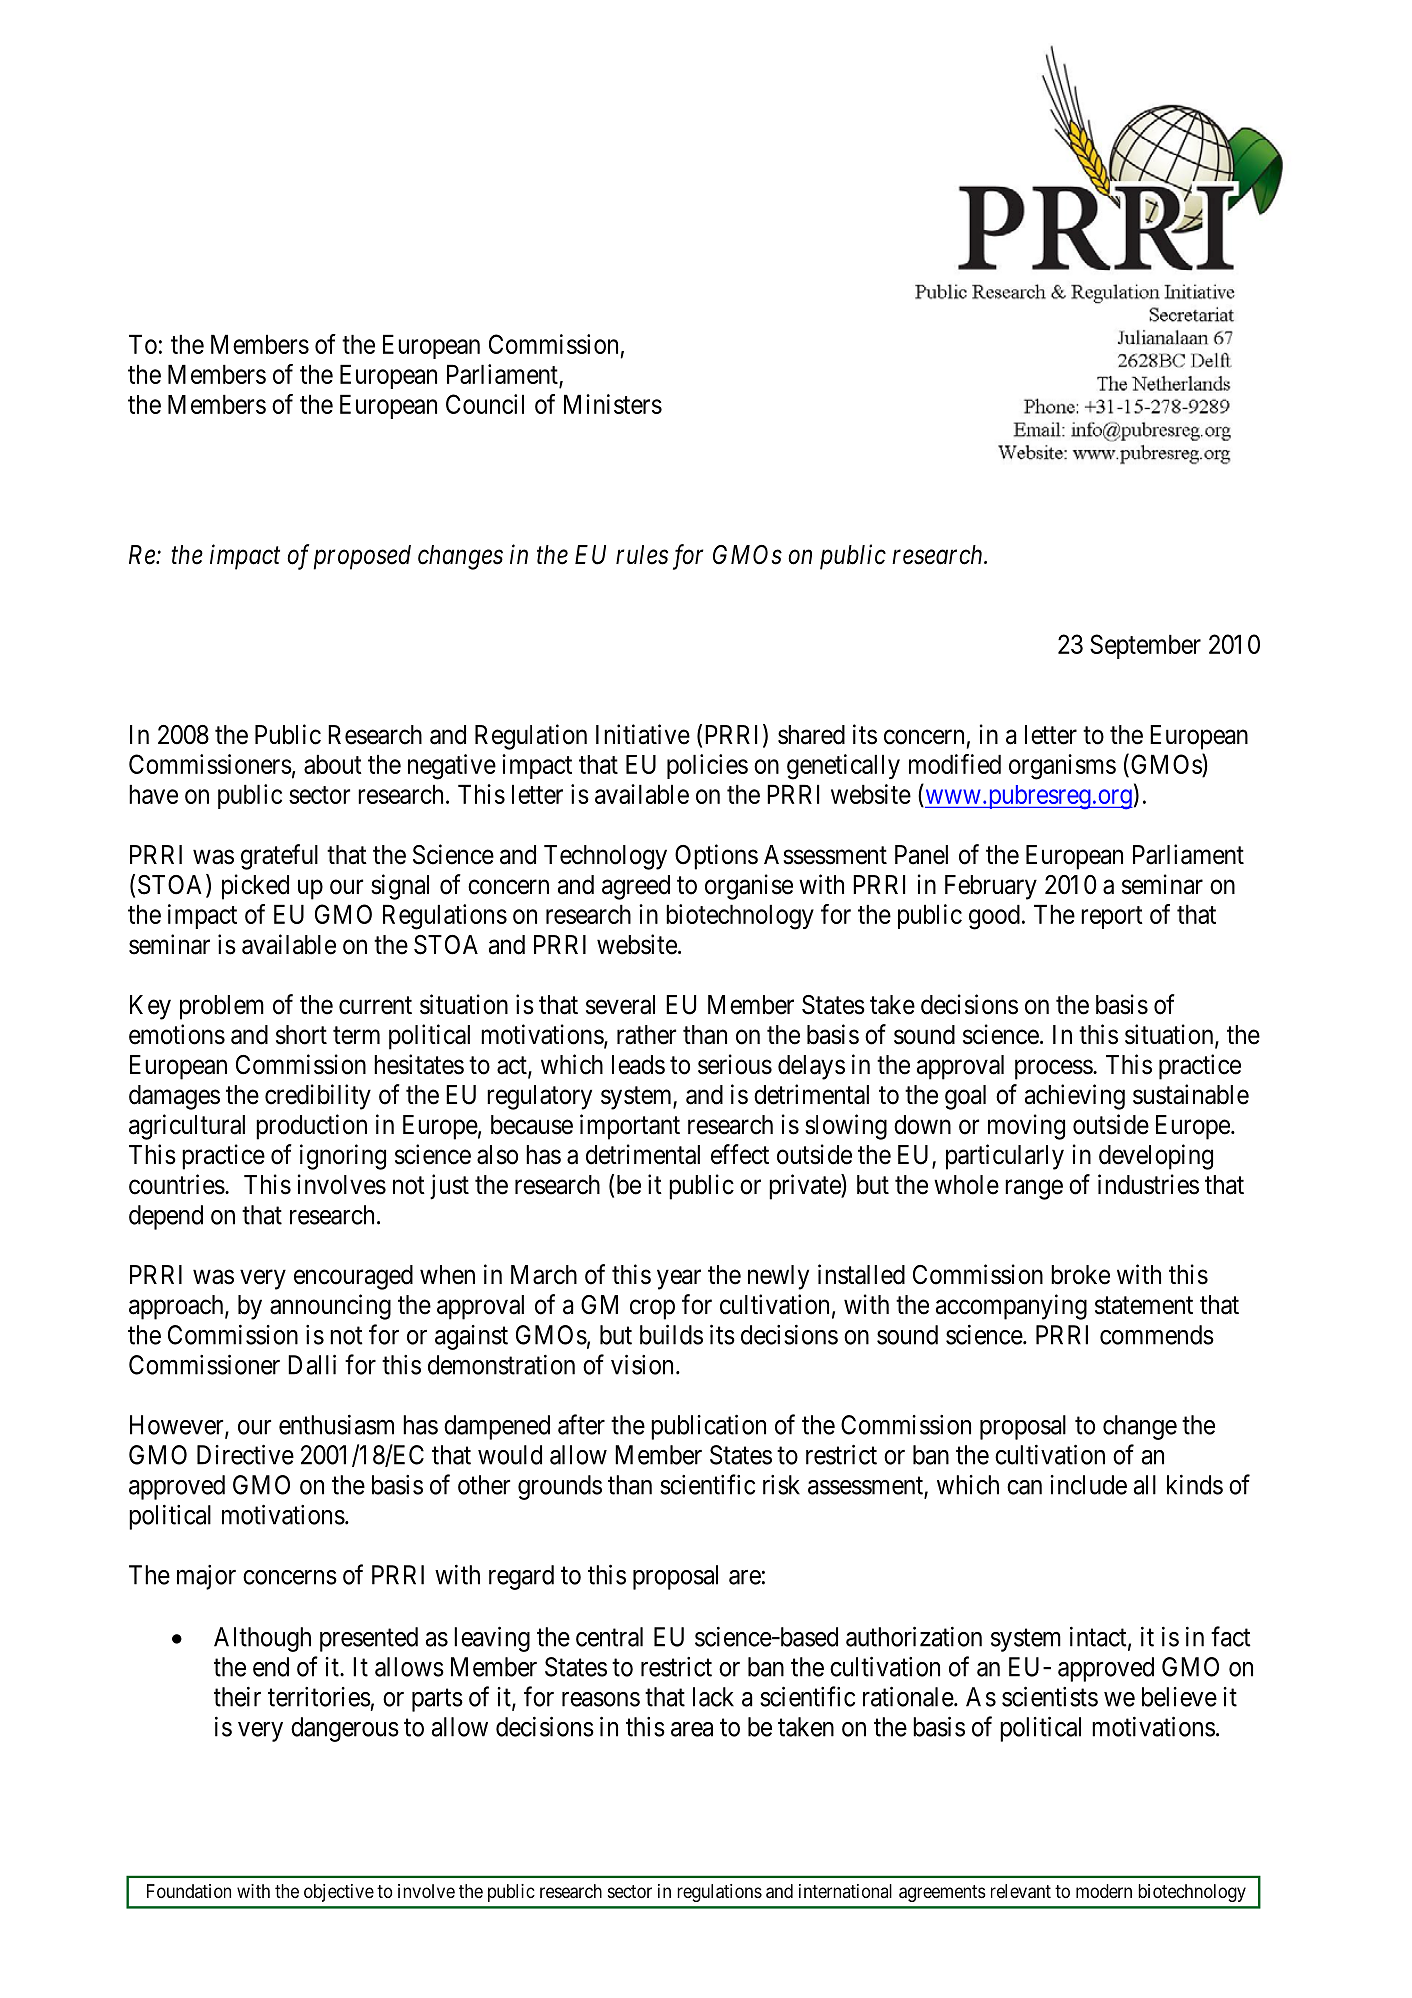  Describe the element at coordinates (1157, 1335) in the screenshot. I see `commends` at that location.
